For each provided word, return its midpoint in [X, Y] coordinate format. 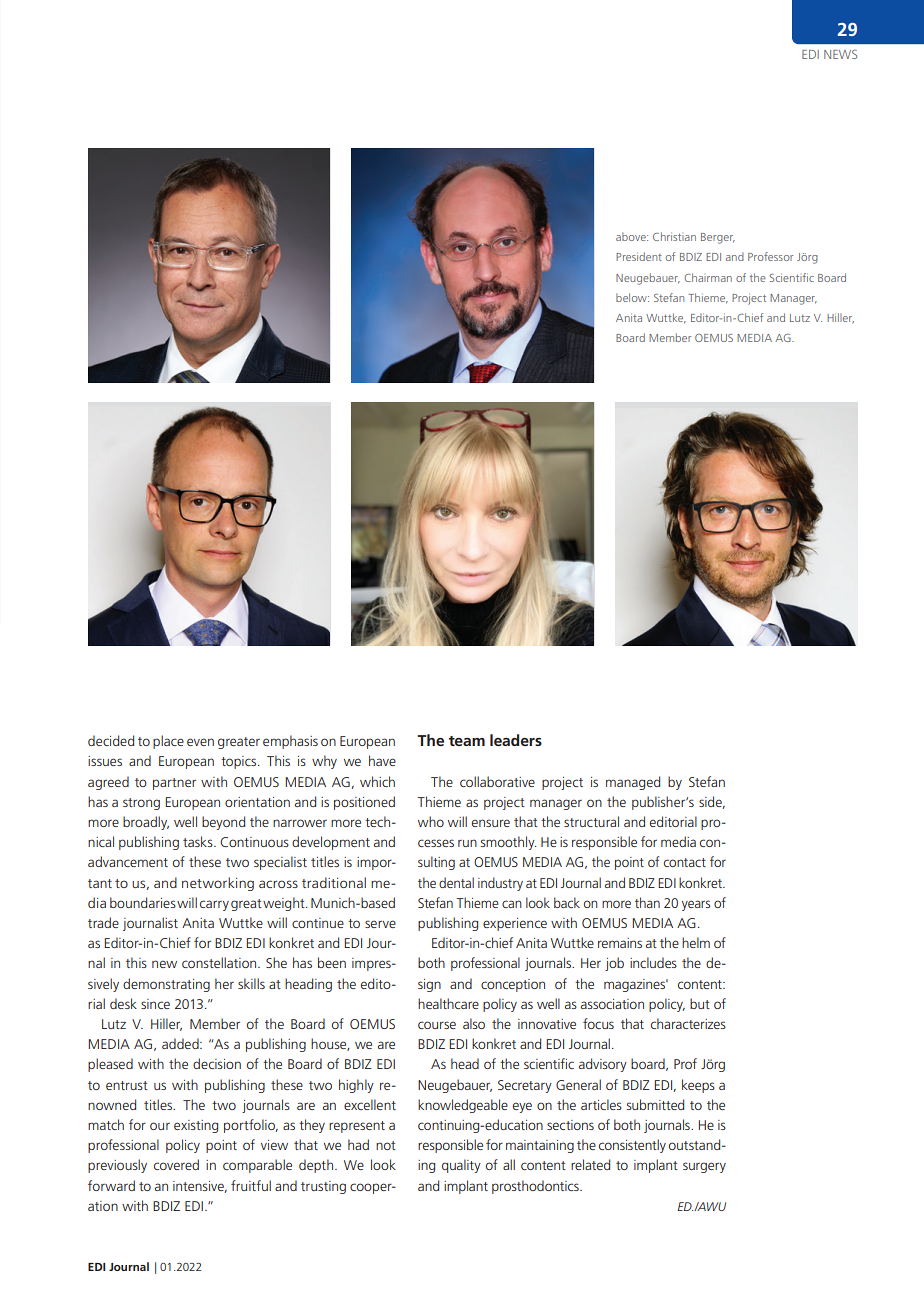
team [466, 741]
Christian [674, 236]
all [509, 1164]
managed [633, 783]
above [632, 236]
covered [176, 1164]
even [200, 742]
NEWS [840, 54]
